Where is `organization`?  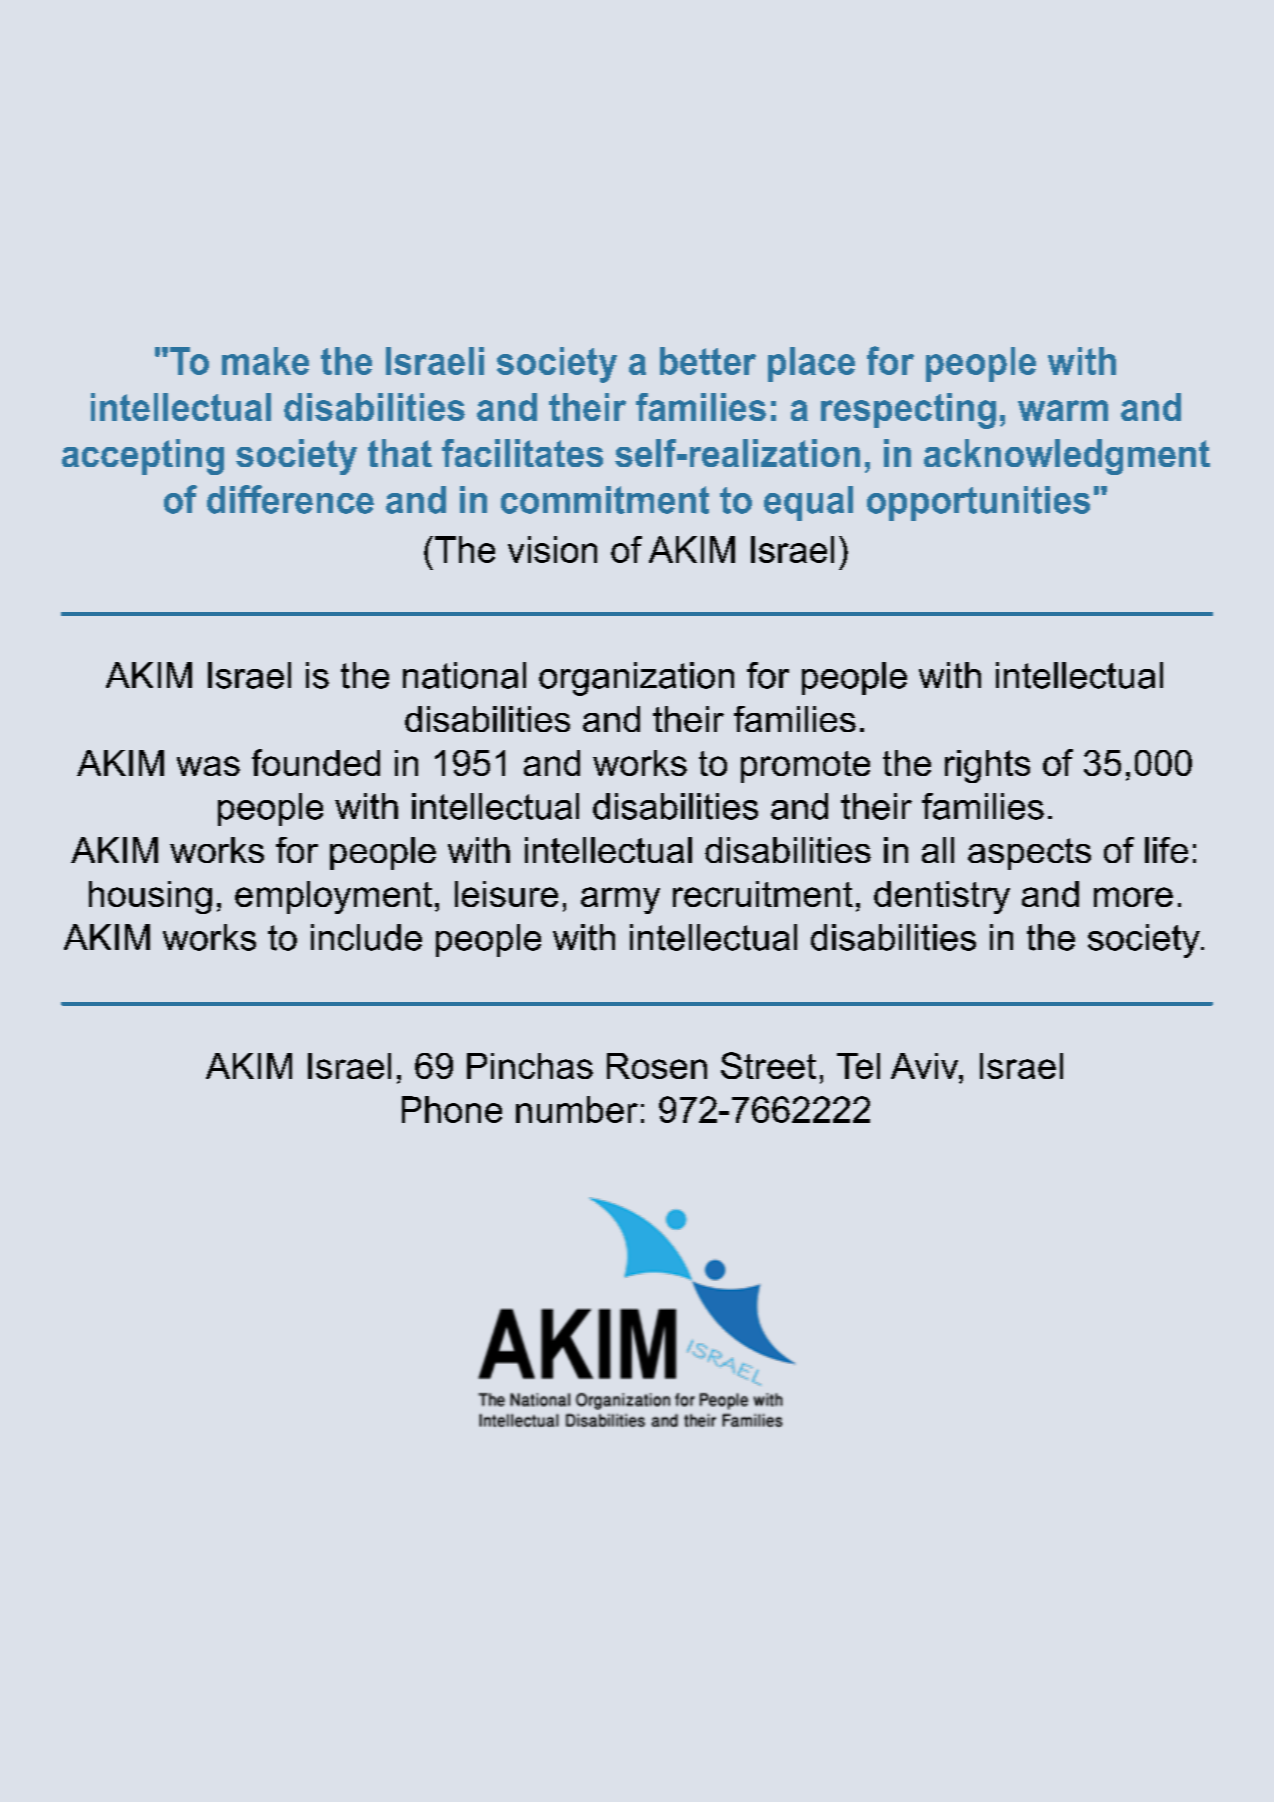
organization is located at coordinates (636, 679).
